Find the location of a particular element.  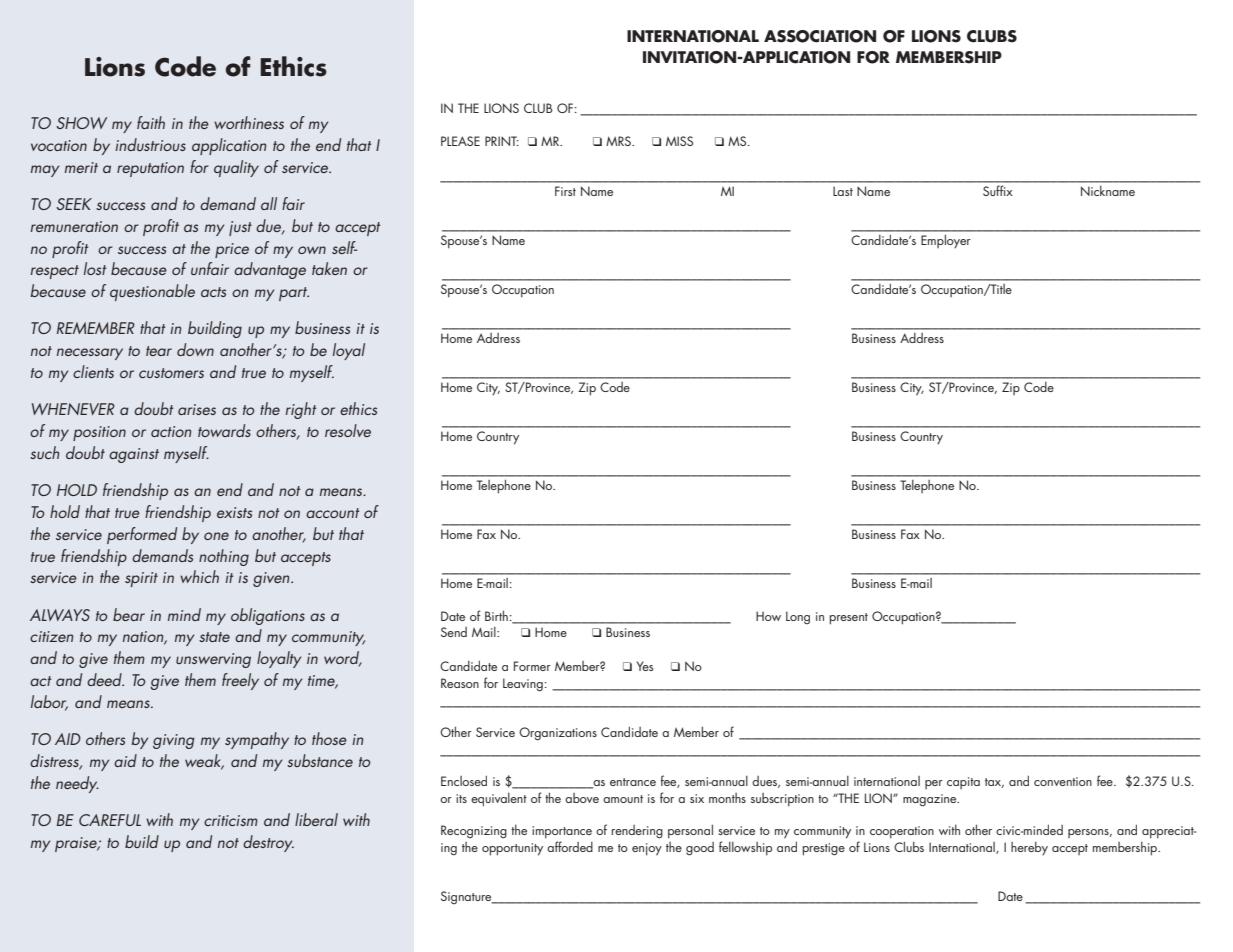

resolve is located at coordinates (348, 430).
